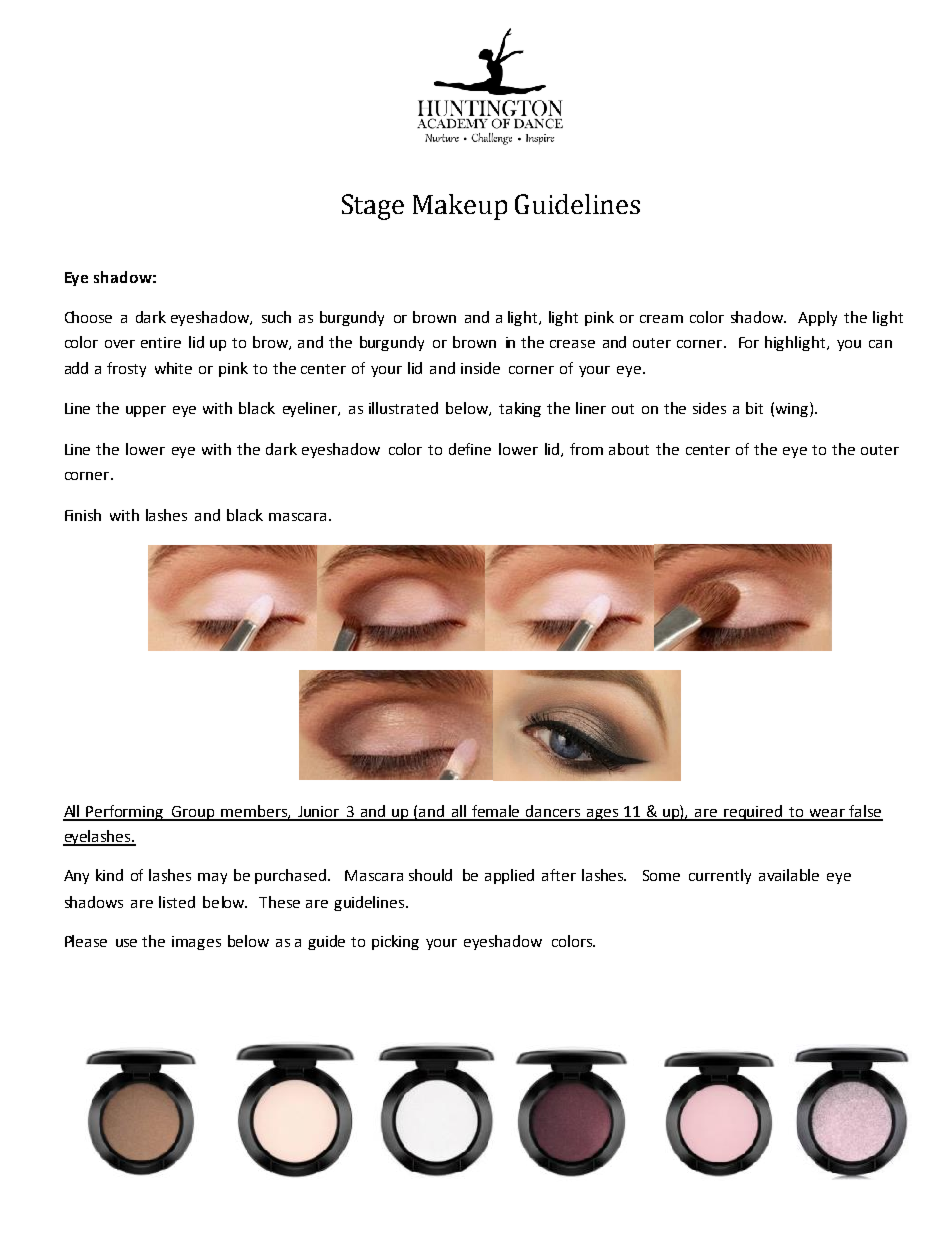 This screenshot has width=952, height=1233. Describe the element at coordinates (754, 408) in the screenshot. I see `bit` at that location.
